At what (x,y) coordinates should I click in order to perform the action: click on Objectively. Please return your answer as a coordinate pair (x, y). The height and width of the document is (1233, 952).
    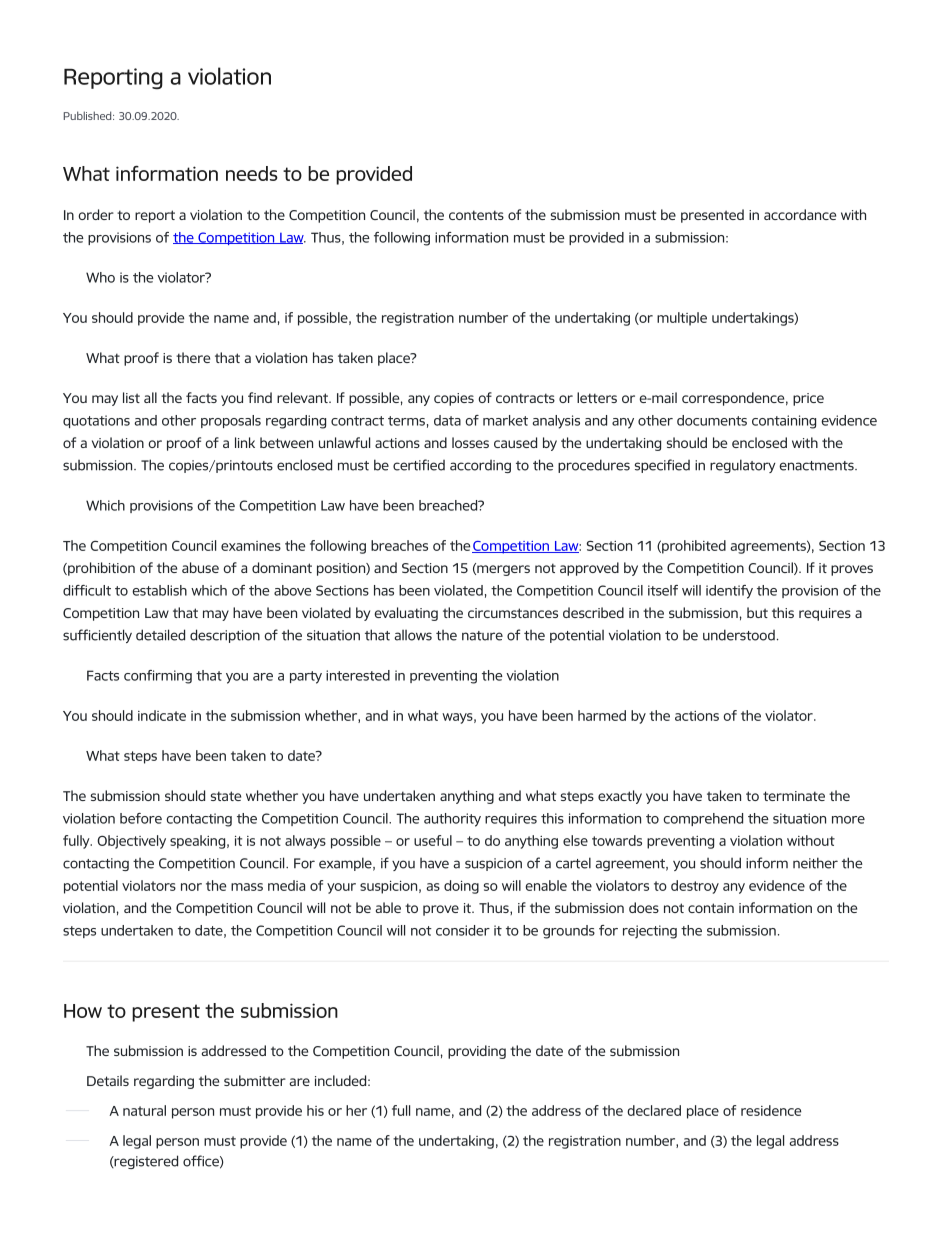
    Looking at the image, I should click on (131, 842).
